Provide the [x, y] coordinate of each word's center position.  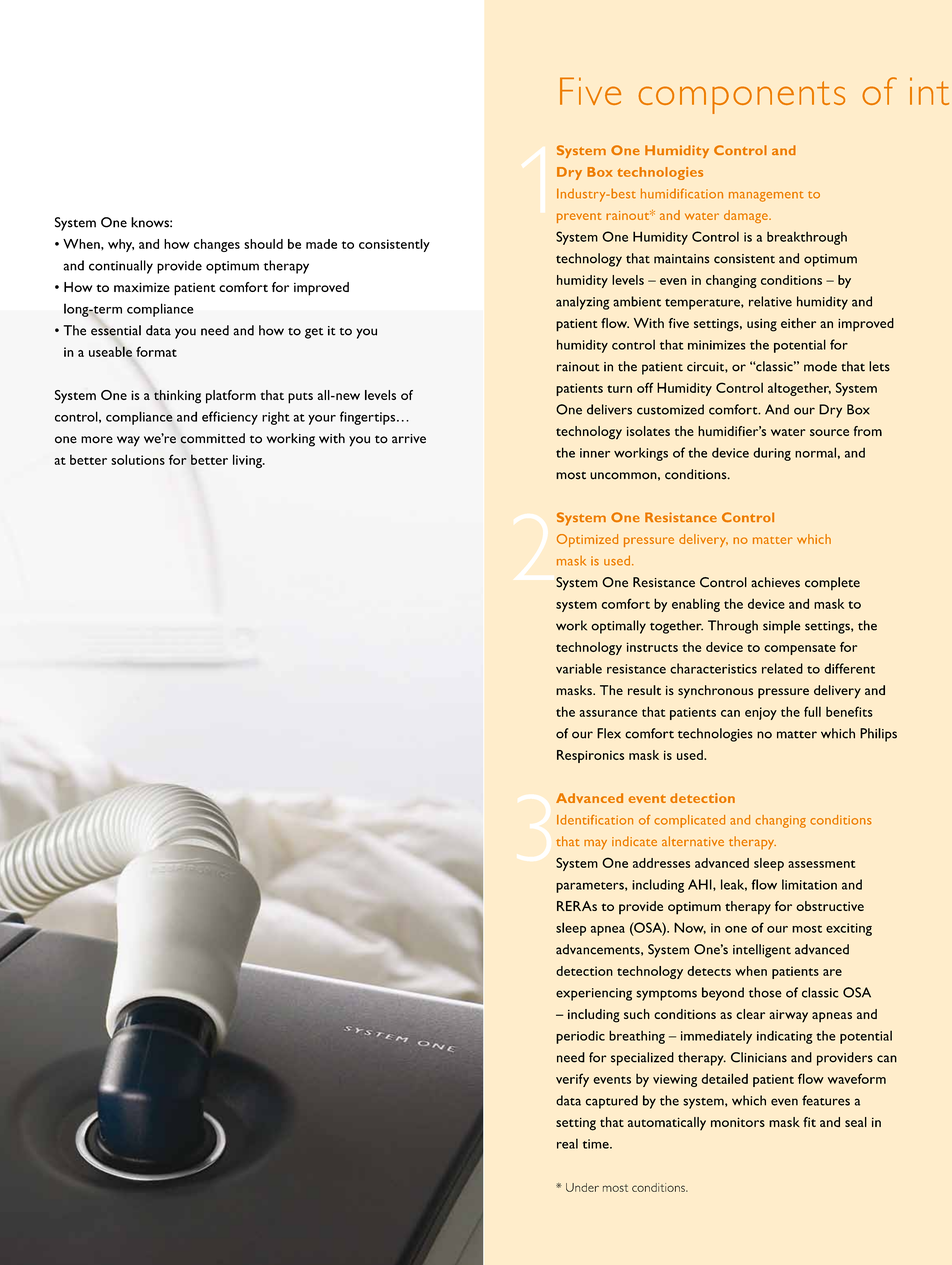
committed [212, 438]
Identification [595, 820]
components [742, 97]
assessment [822, 864]
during [772, 454]
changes [217, 245]
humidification [682, 193]
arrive [409, 439]
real [567, 1143]
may [595, 844]
